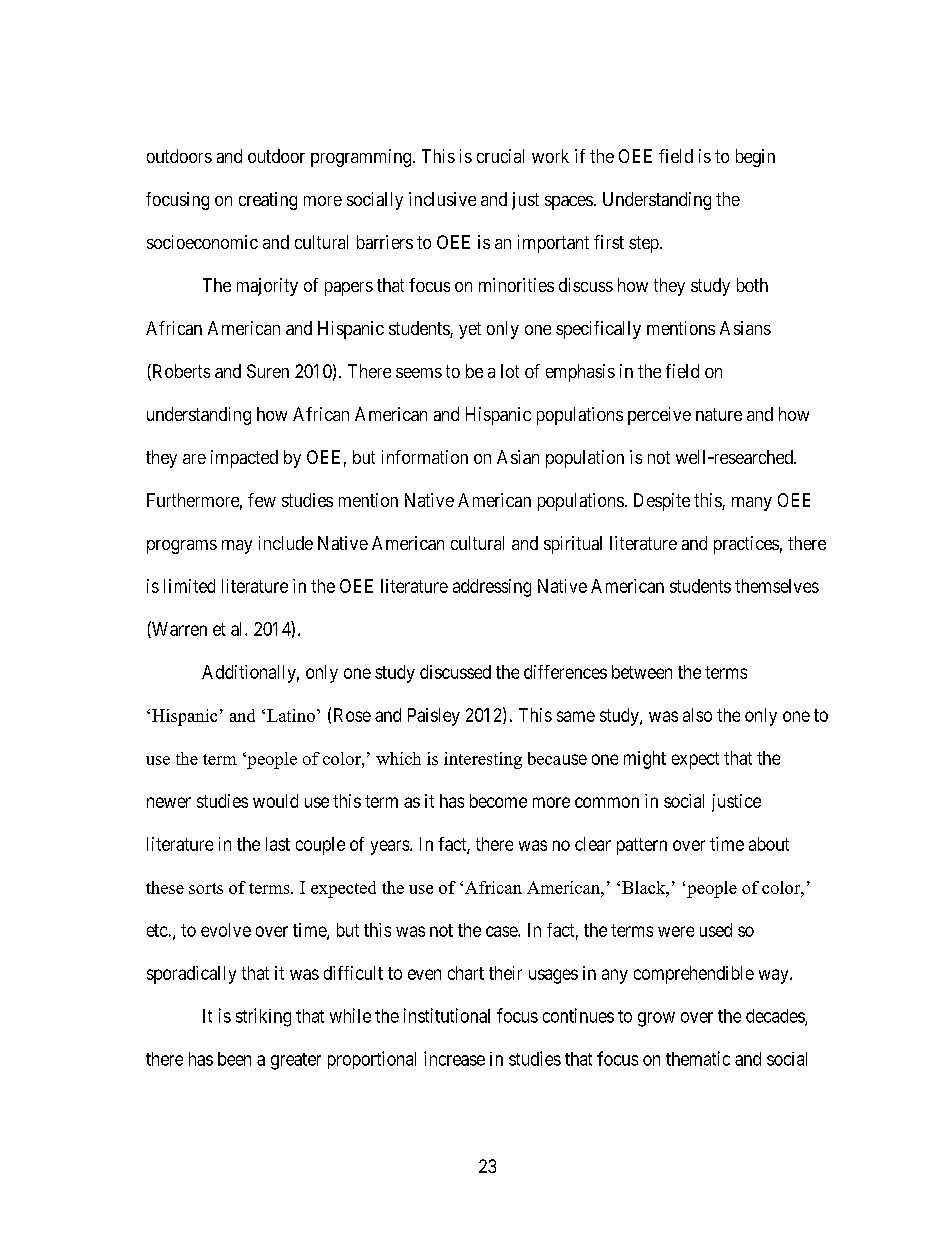 This document has width=952, height=1233. What do you see at coordinates (447, 1015) in the document?
I see `institutional` at bounding box center [447, 1015].
